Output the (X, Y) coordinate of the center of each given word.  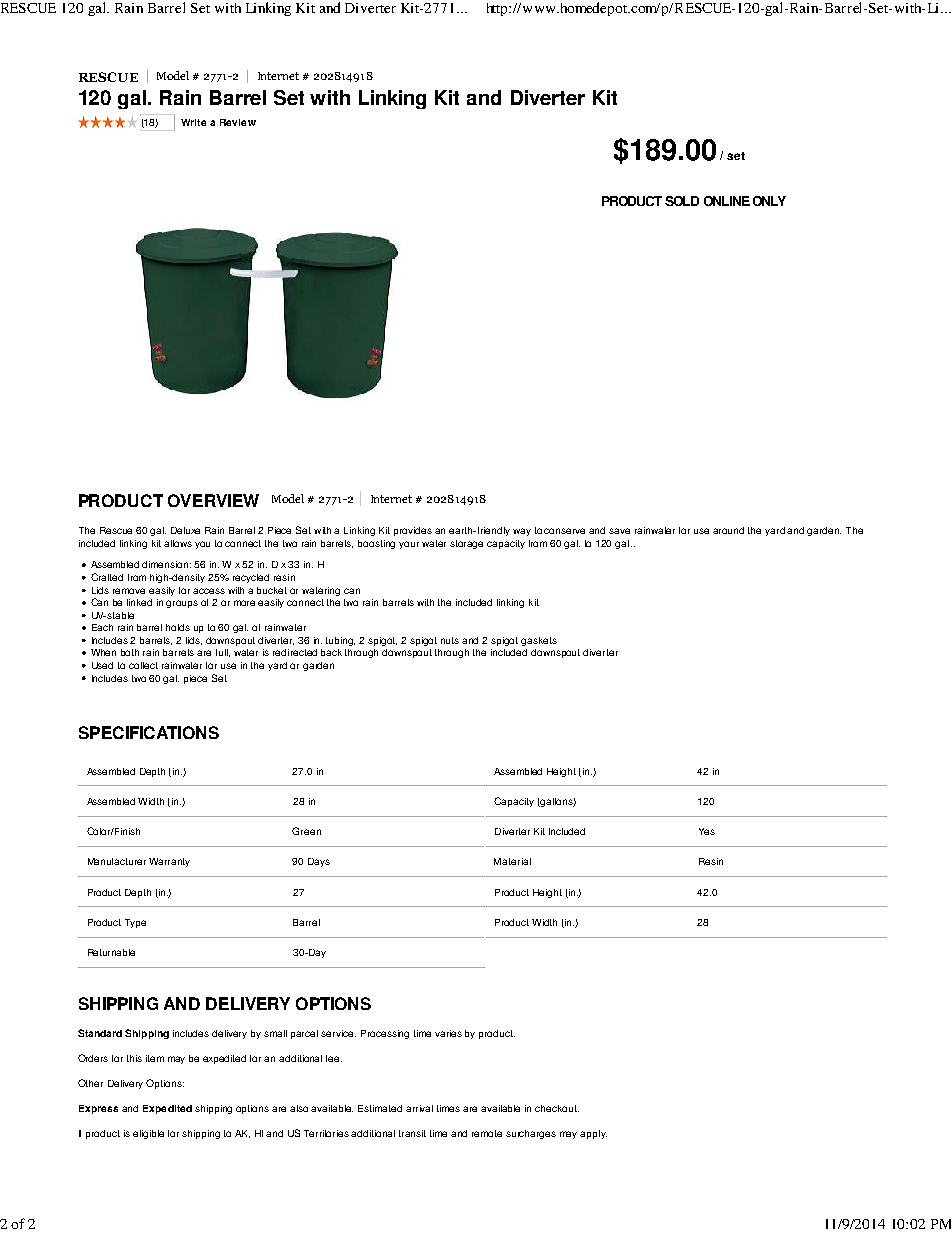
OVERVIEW (213, 500)
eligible (148, 1134)
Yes (707, 831)
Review (238, 122)
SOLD (682, 201)
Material (512, 861)
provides (413, 531)
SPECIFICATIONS (149, 732)
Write (193, 122)
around (728, 530)
